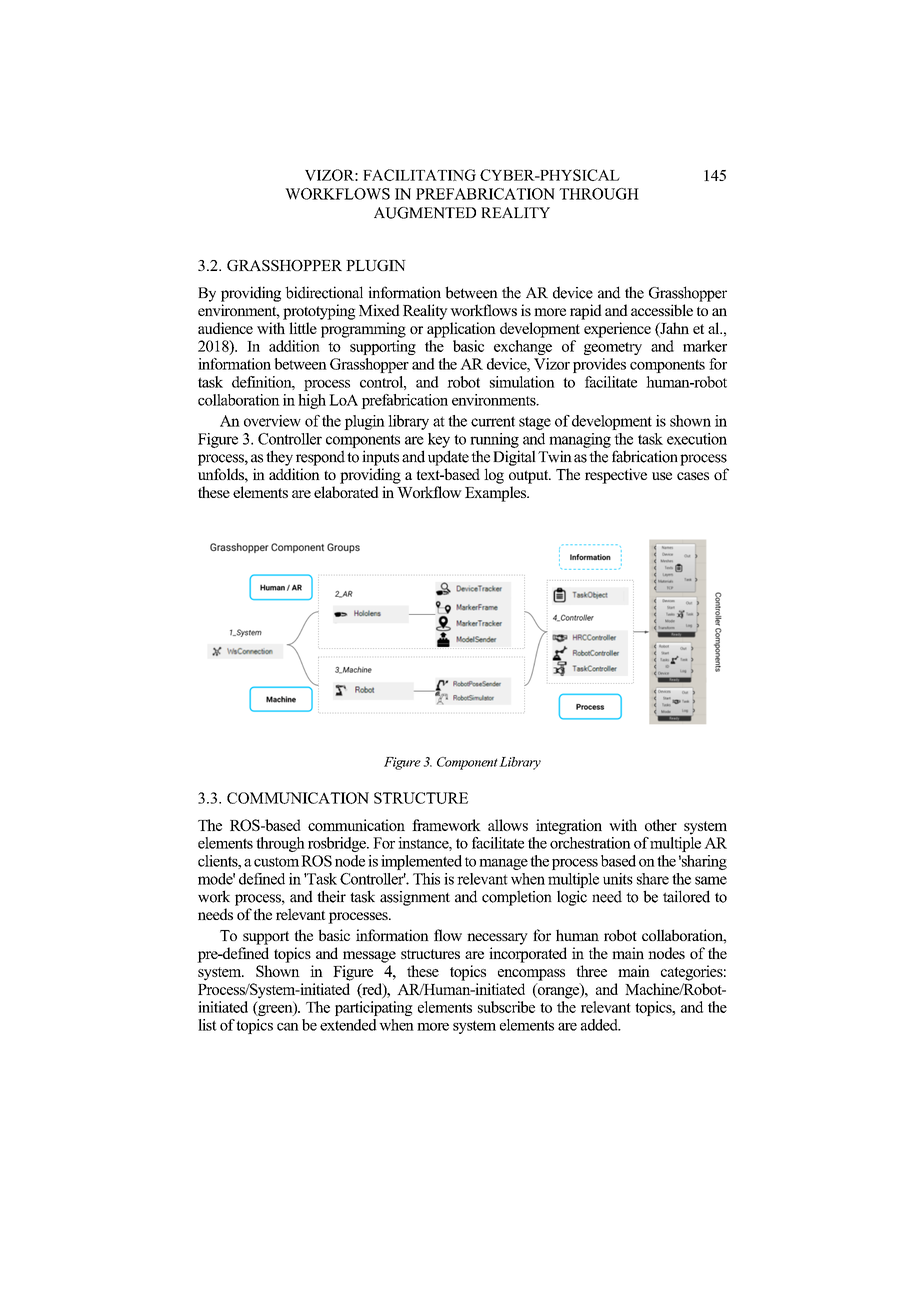  What do you see at coordinates (331, 896) in the page?
I see `their` at bounding box center [331, 896].
